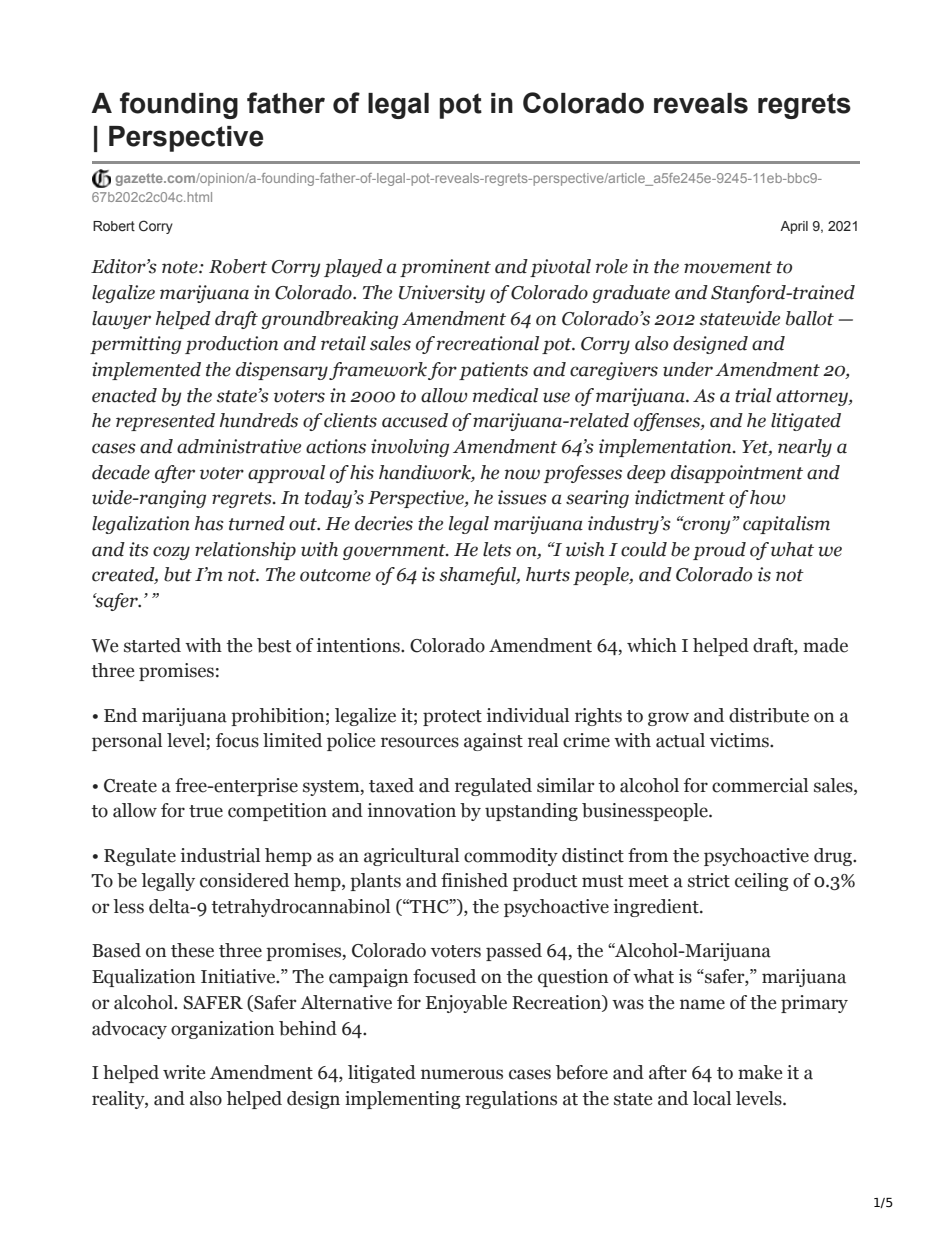 This screenshot has width=952, height=1233. Describe the element at coordinates (452, 718) in the screenshot. I see `protect` at that location.
